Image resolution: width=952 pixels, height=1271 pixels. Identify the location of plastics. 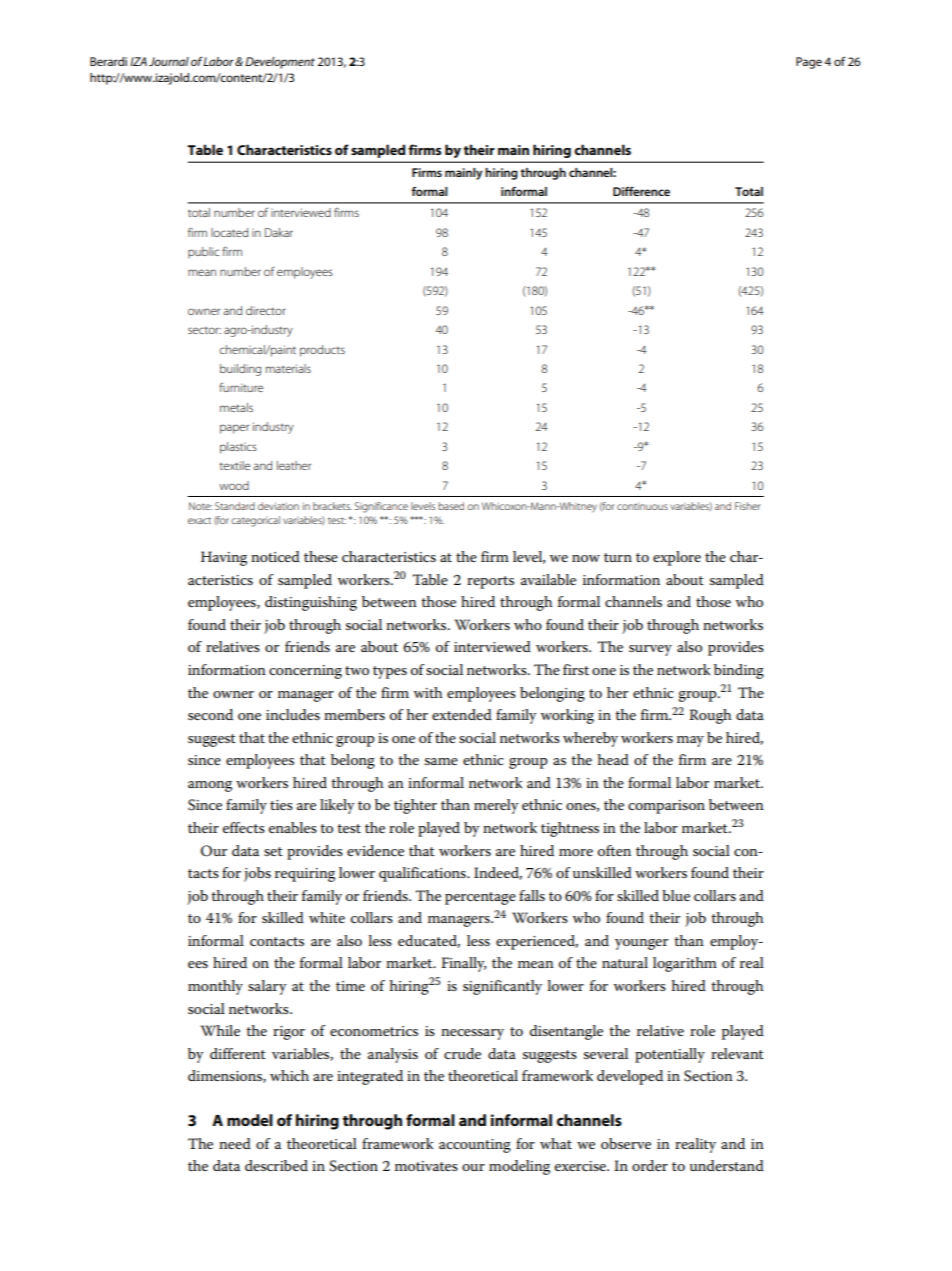
(238, 448).
